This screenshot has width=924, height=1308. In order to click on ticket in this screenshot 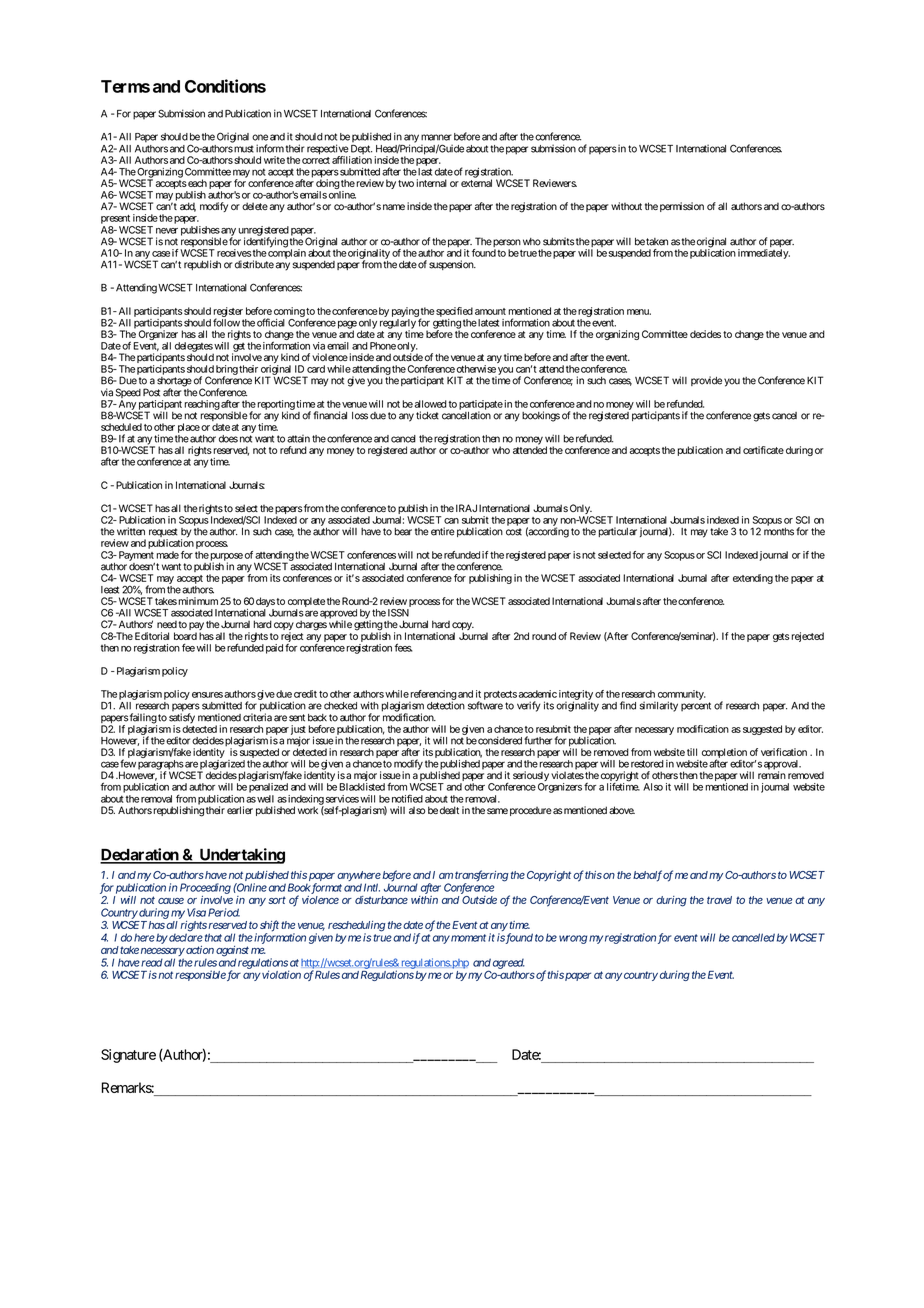, I will do `click(427, 415)`.
